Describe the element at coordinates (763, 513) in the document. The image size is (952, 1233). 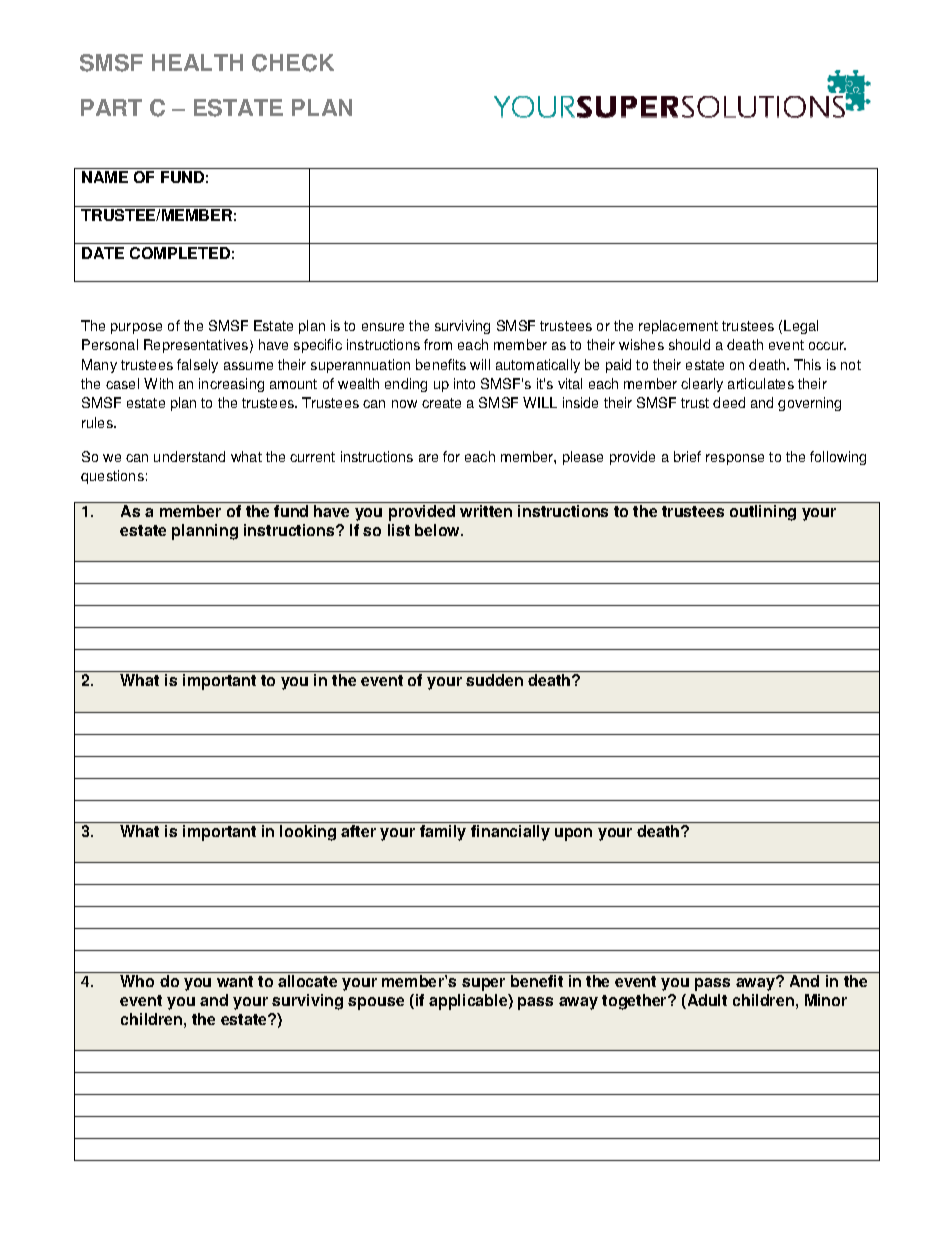
I see `outlining` at that location.
